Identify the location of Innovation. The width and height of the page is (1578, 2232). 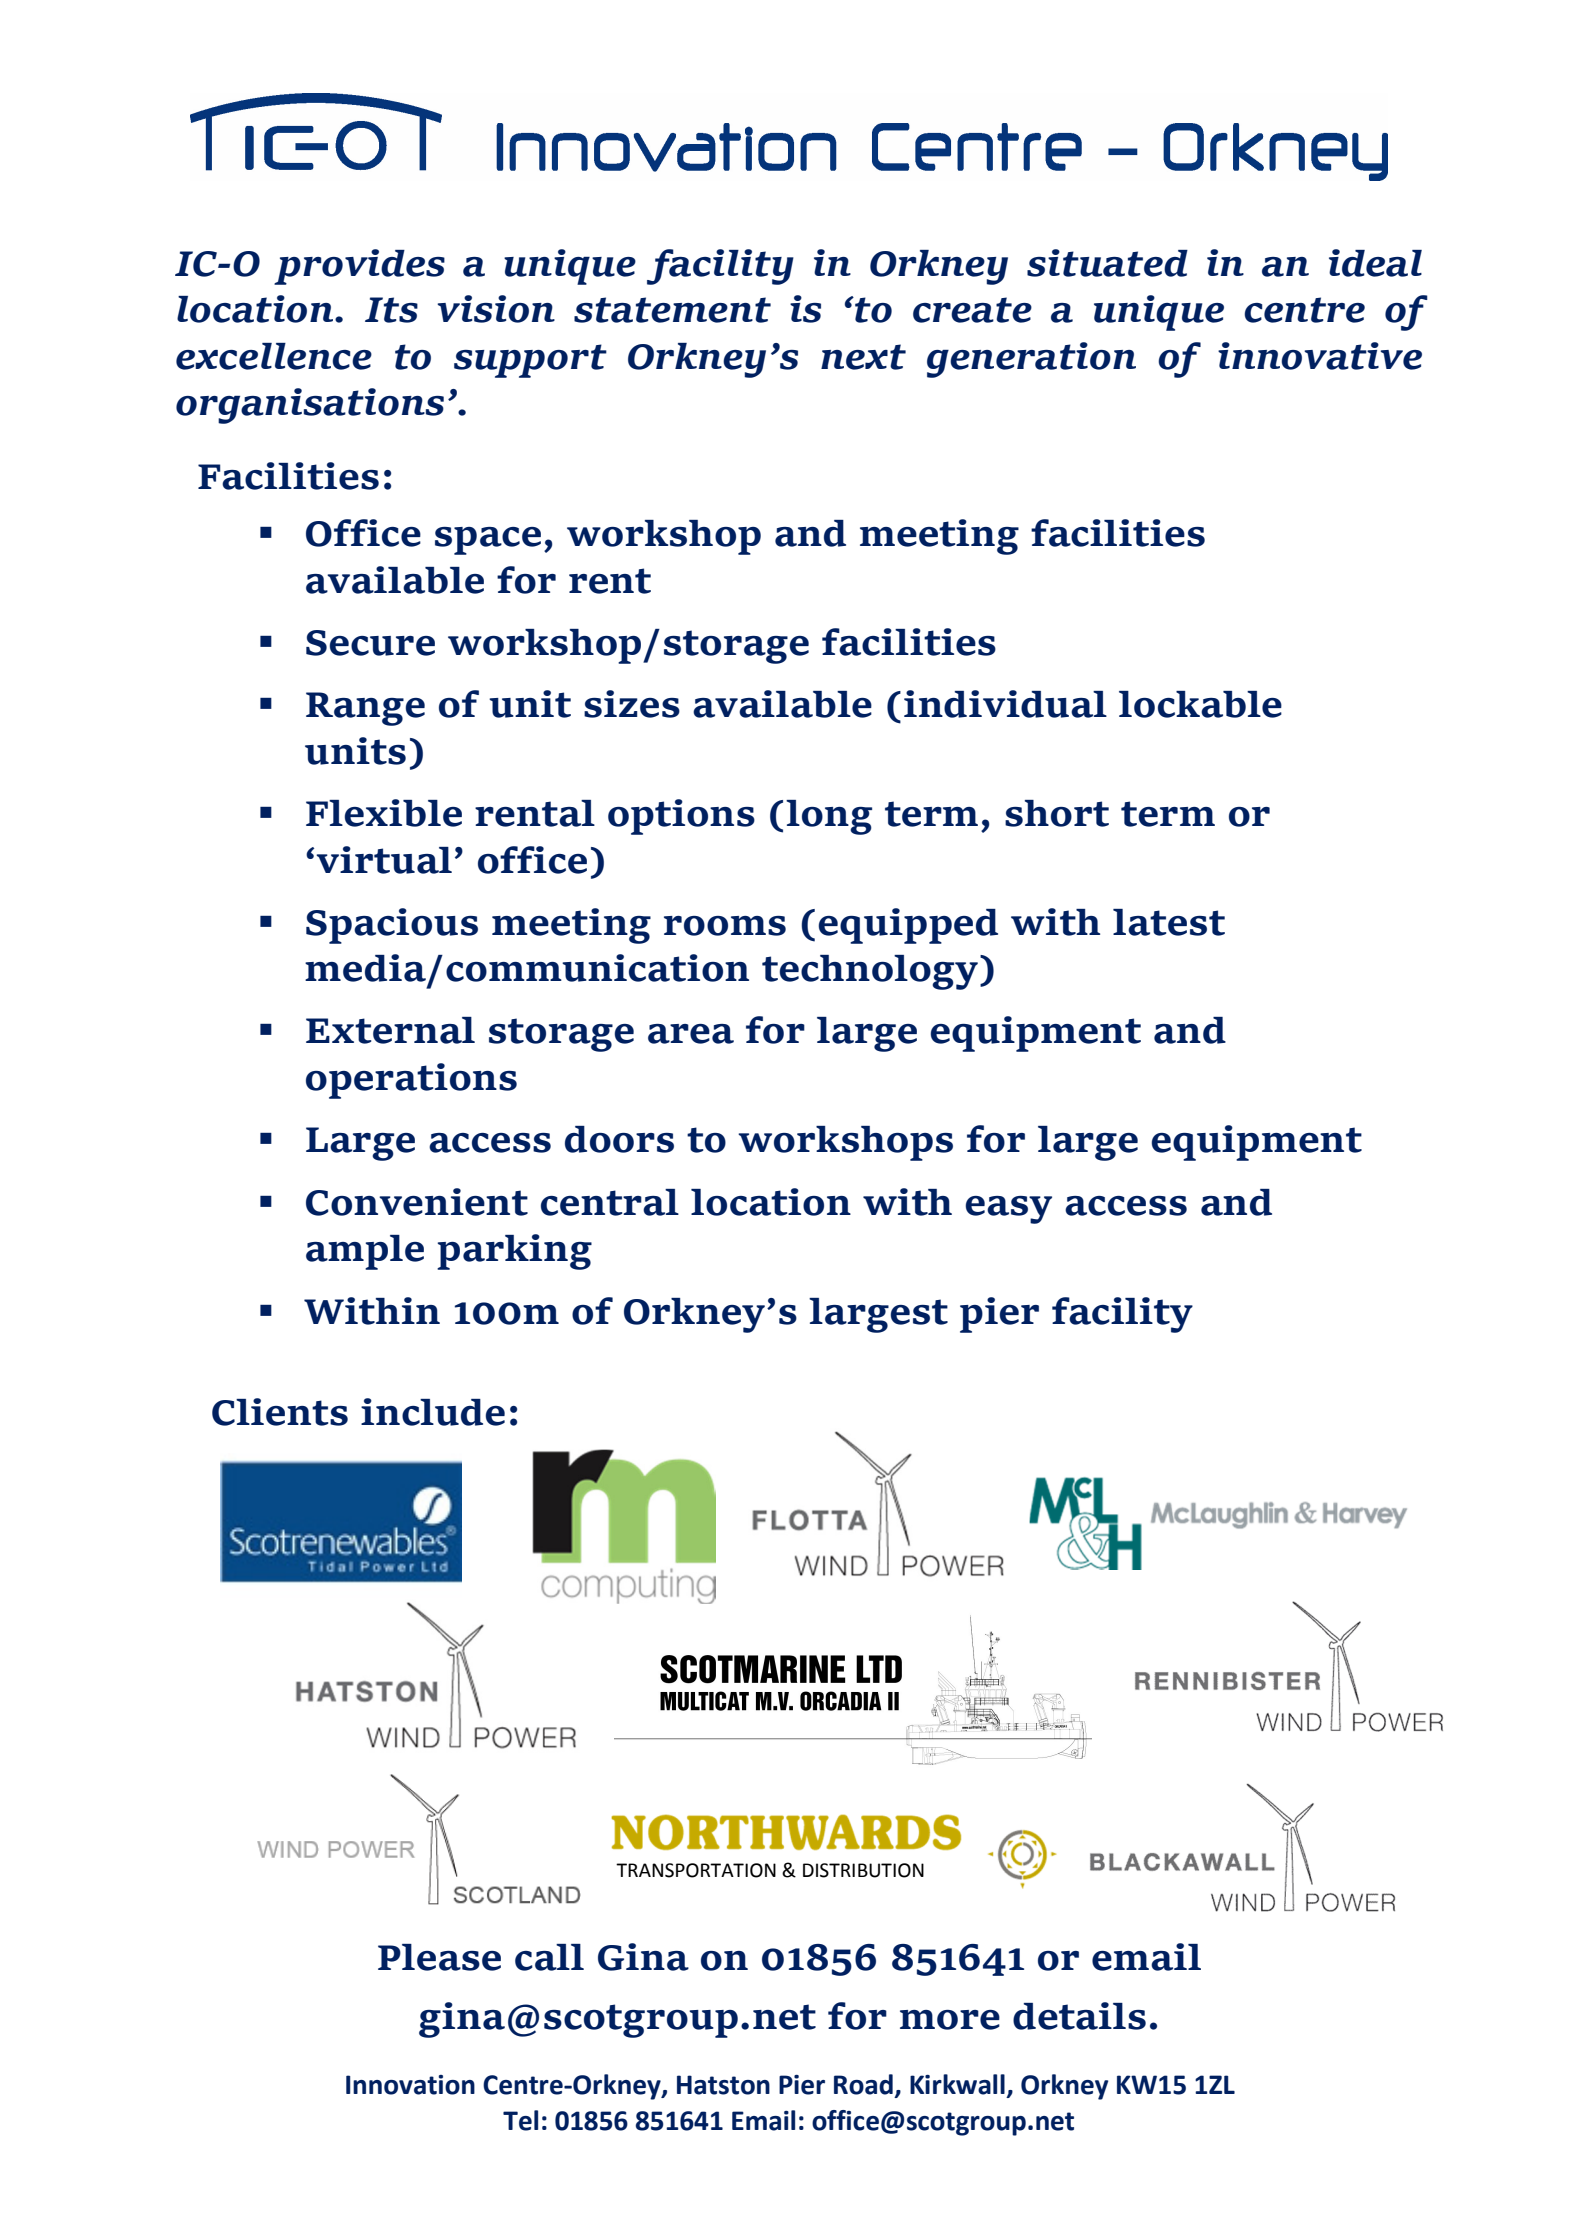
(410, 2085).
